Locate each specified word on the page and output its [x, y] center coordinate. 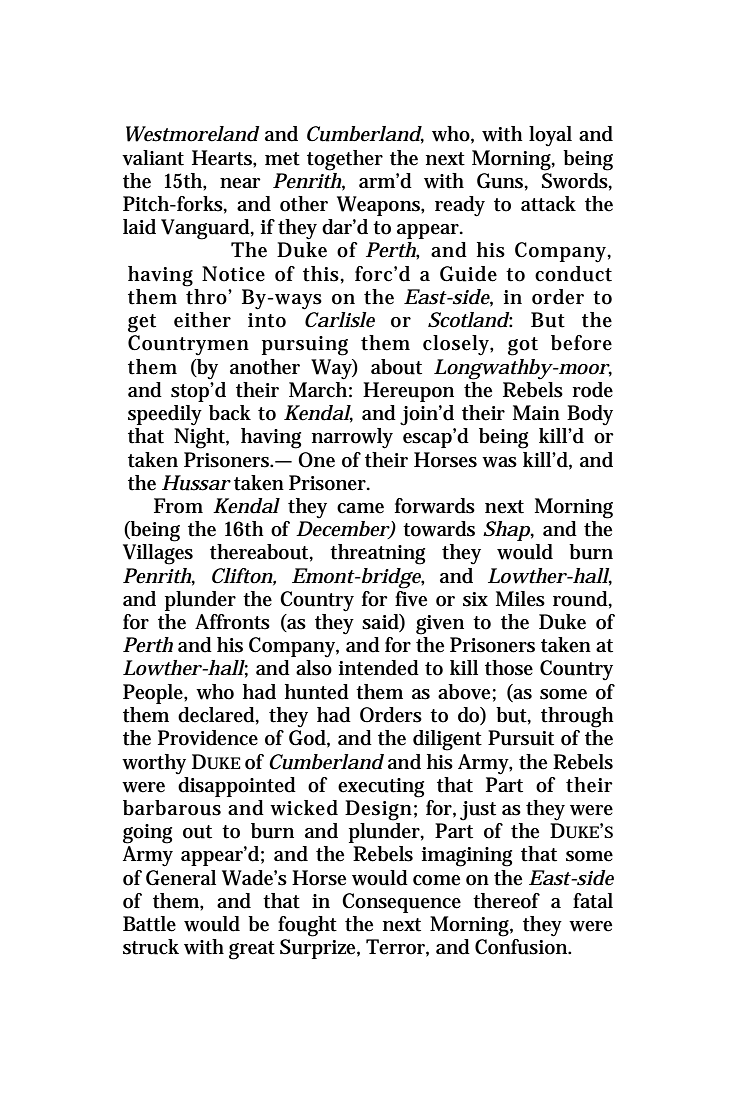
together [345, 160]
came [360, 508]
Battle [149, 924]
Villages [158, 554]
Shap [506, 531]
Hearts [223, 158]
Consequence [401, 903]
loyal [550, 136]
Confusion [522, 947]
